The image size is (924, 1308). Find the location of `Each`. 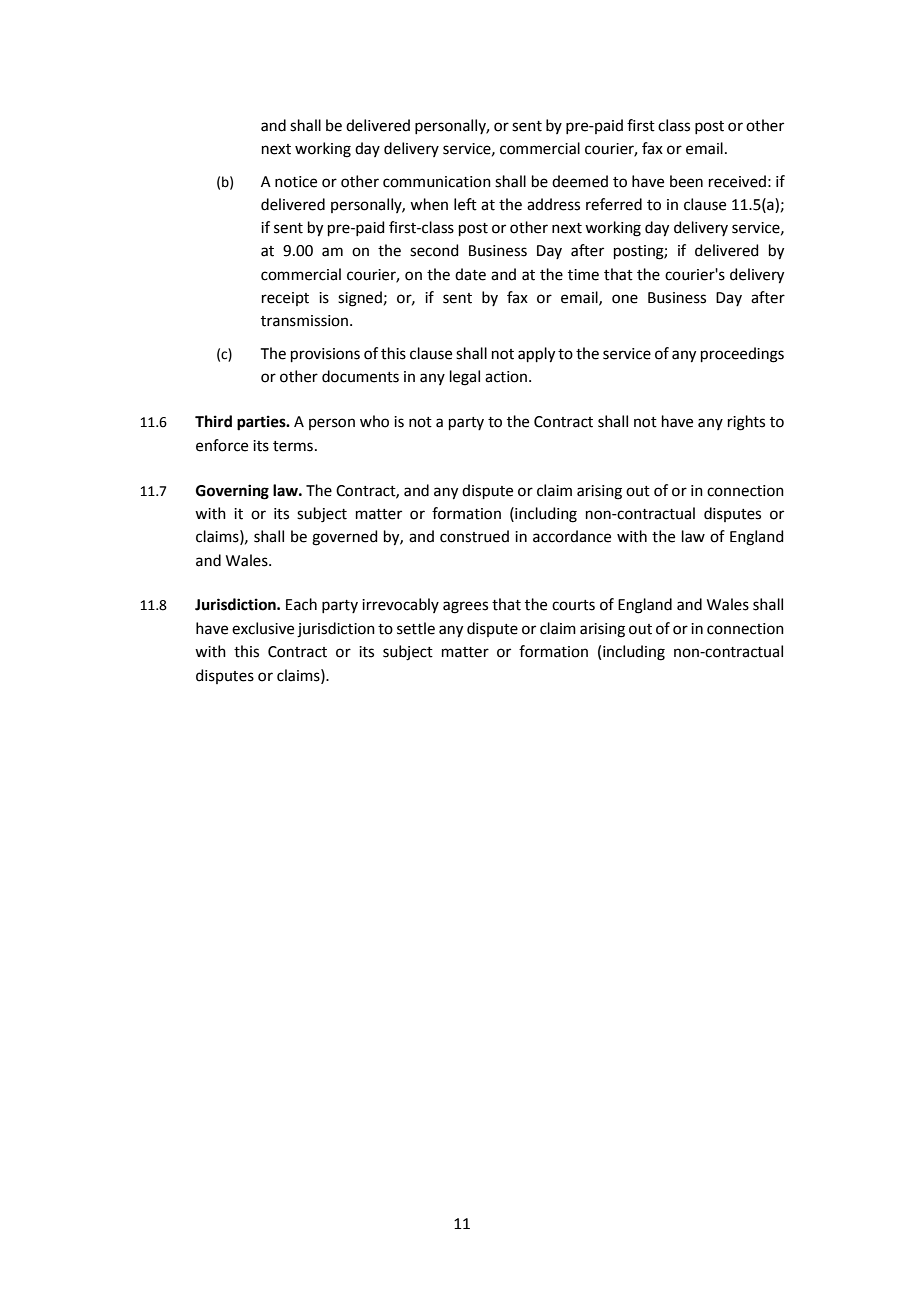

Each is located at coordinates (301, 604).
